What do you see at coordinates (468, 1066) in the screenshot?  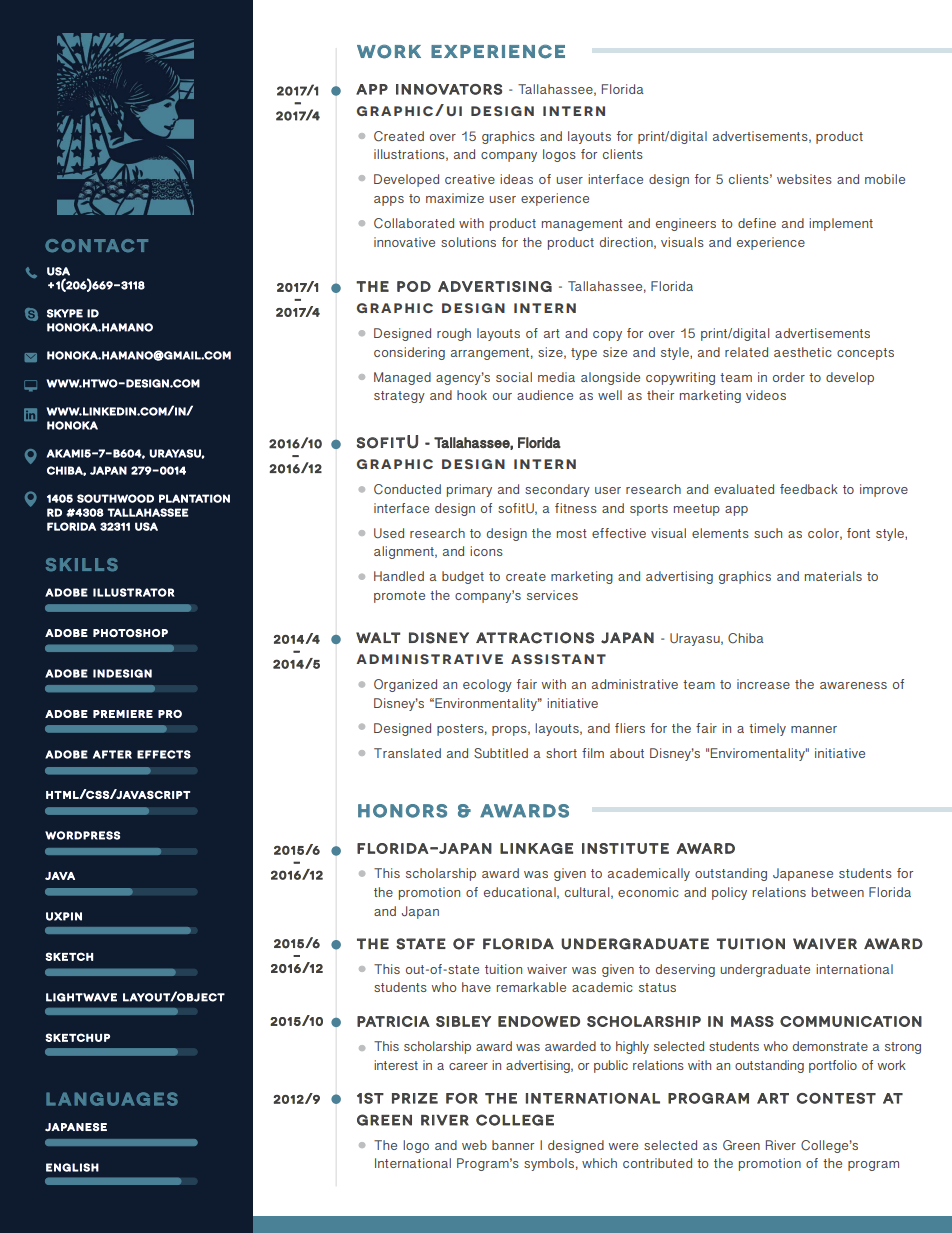 I see `career` at bounding box center [468, 1066].
